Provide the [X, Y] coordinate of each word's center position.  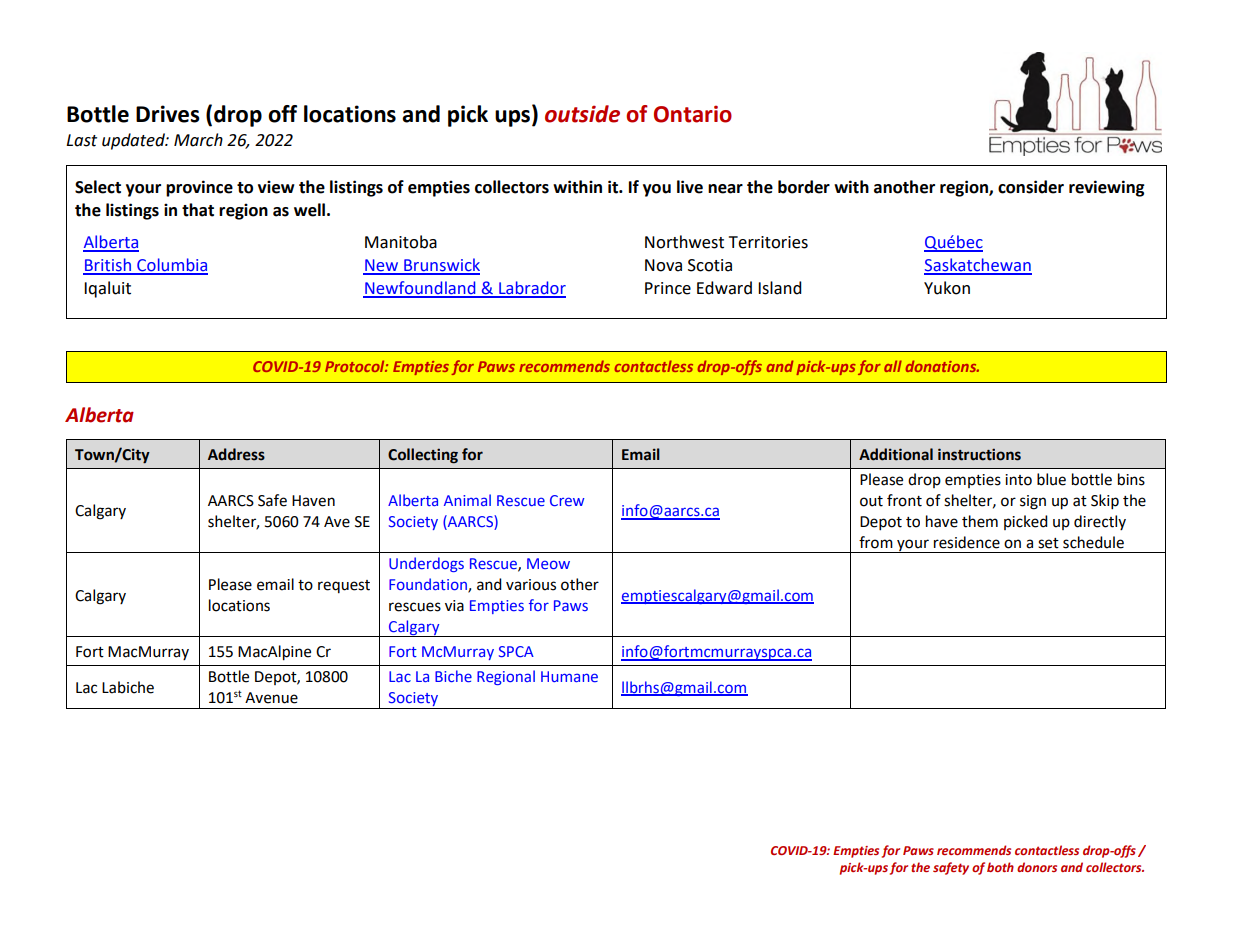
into [1018, 480]
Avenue [271, 698]
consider [1031, 187]
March [198, 140]
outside [582, 114]
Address [236, 454]
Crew [567, 500]
